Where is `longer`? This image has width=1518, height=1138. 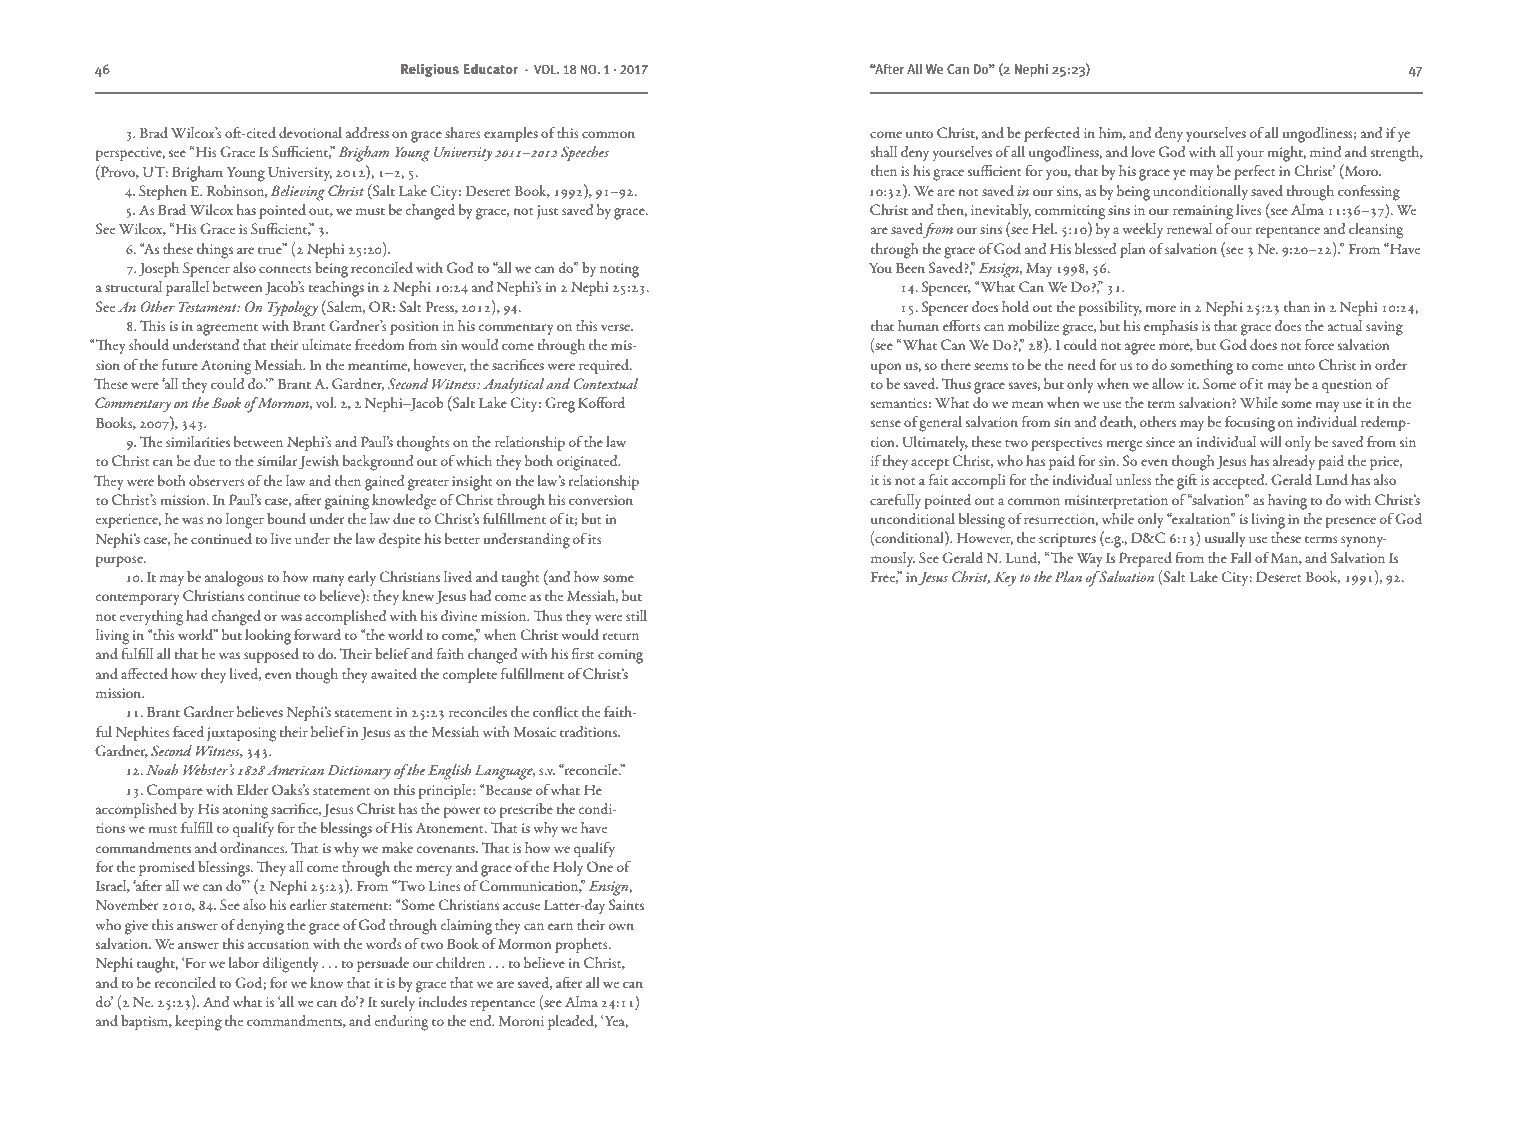
longer is located at coordinates (245, 521).
